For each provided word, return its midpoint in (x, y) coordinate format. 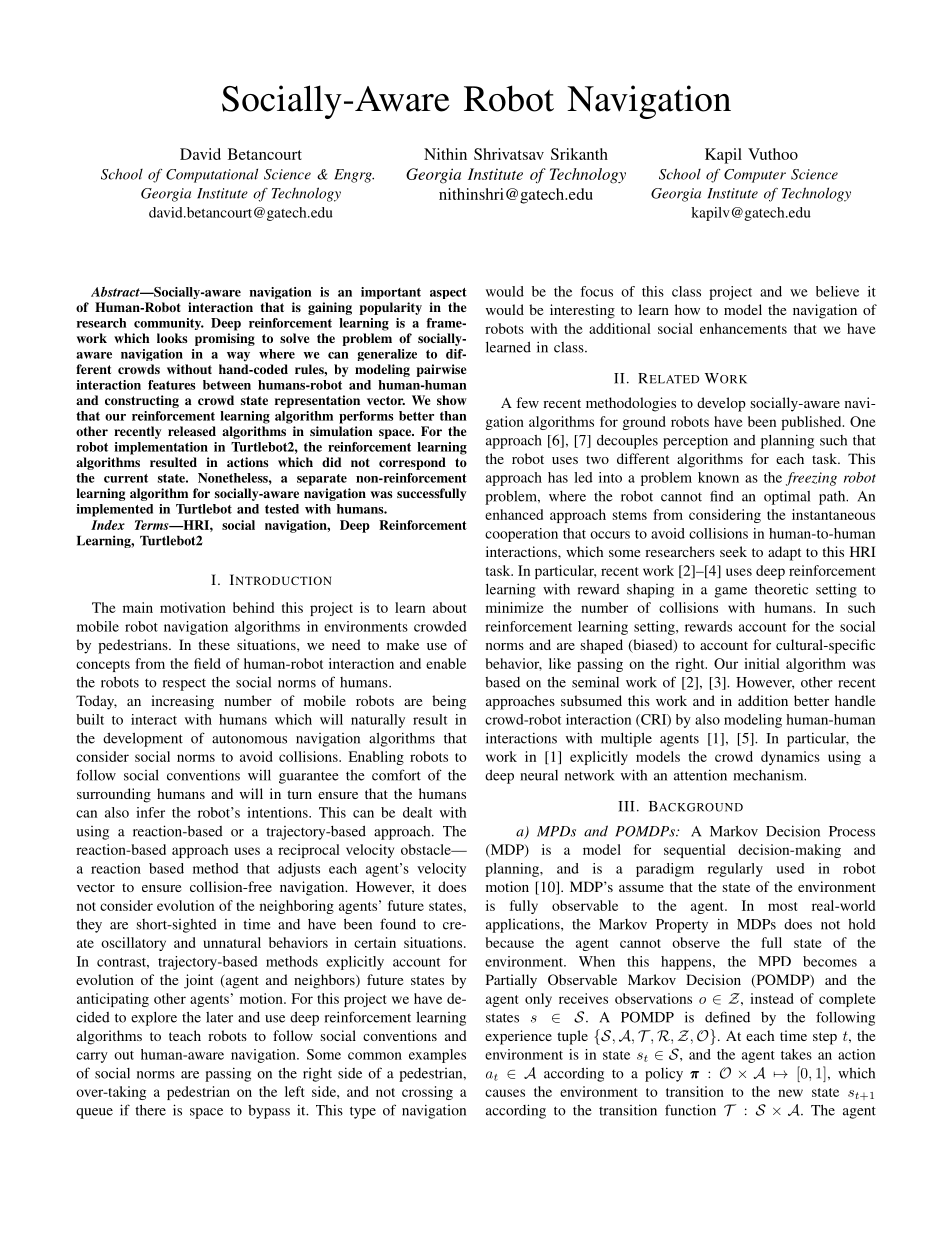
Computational (212, 175)
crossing (427, 1093)
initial (762, 663)
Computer (755, 176)
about (449, 607)
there (150, 1110)
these (214, 644)
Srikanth (579, 154)
